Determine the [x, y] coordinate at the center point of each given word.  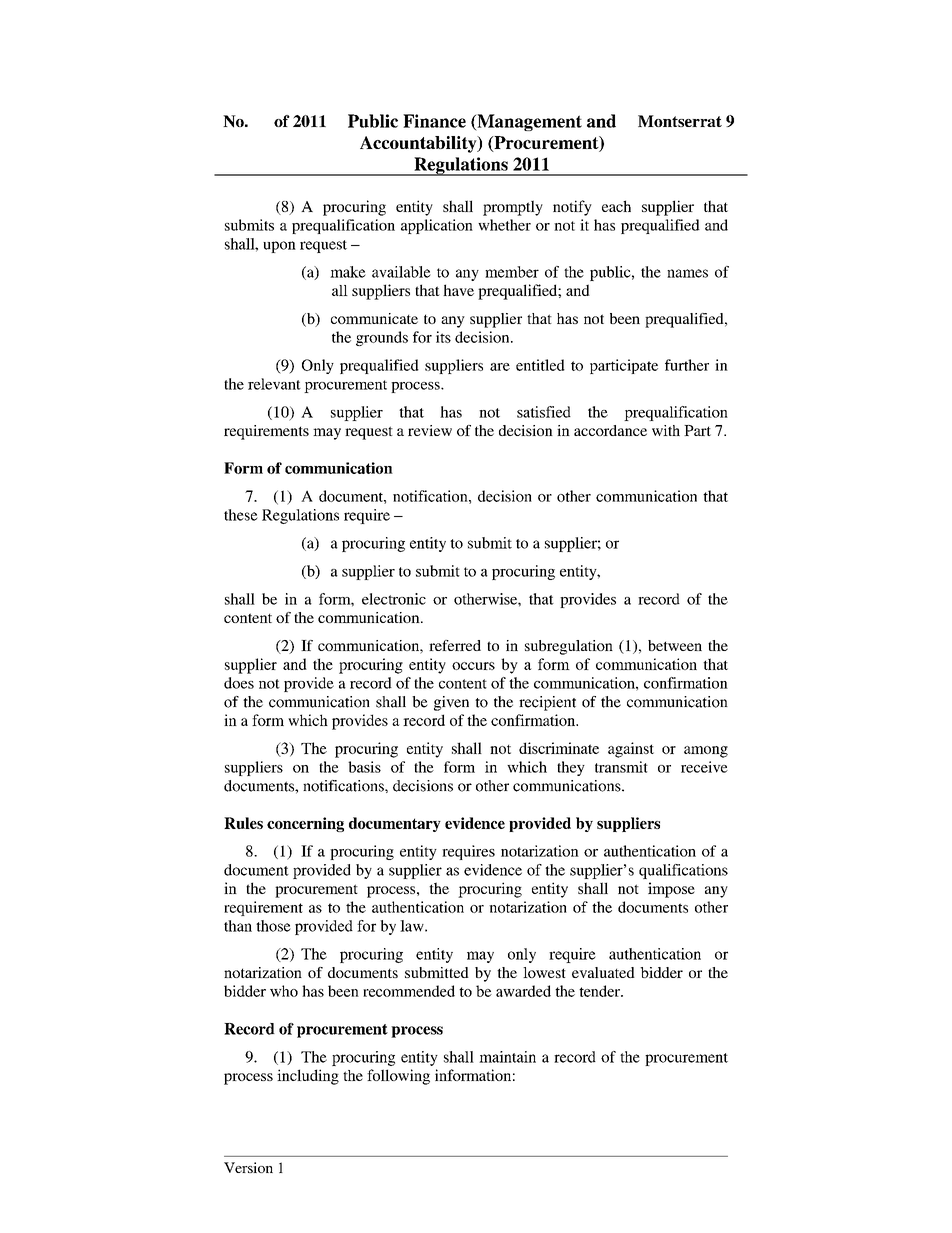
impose [671, 890]
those [273, 926]
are [500, 367]
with [666, 430]
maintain [507, 1057]
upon [279, 247]
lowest [544, 972]
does [239, 683]
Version [248, 1167]
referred [455, 645]
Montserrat [680, 121]
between [675, 645]
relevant [274, 384]
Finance [434, 121]
